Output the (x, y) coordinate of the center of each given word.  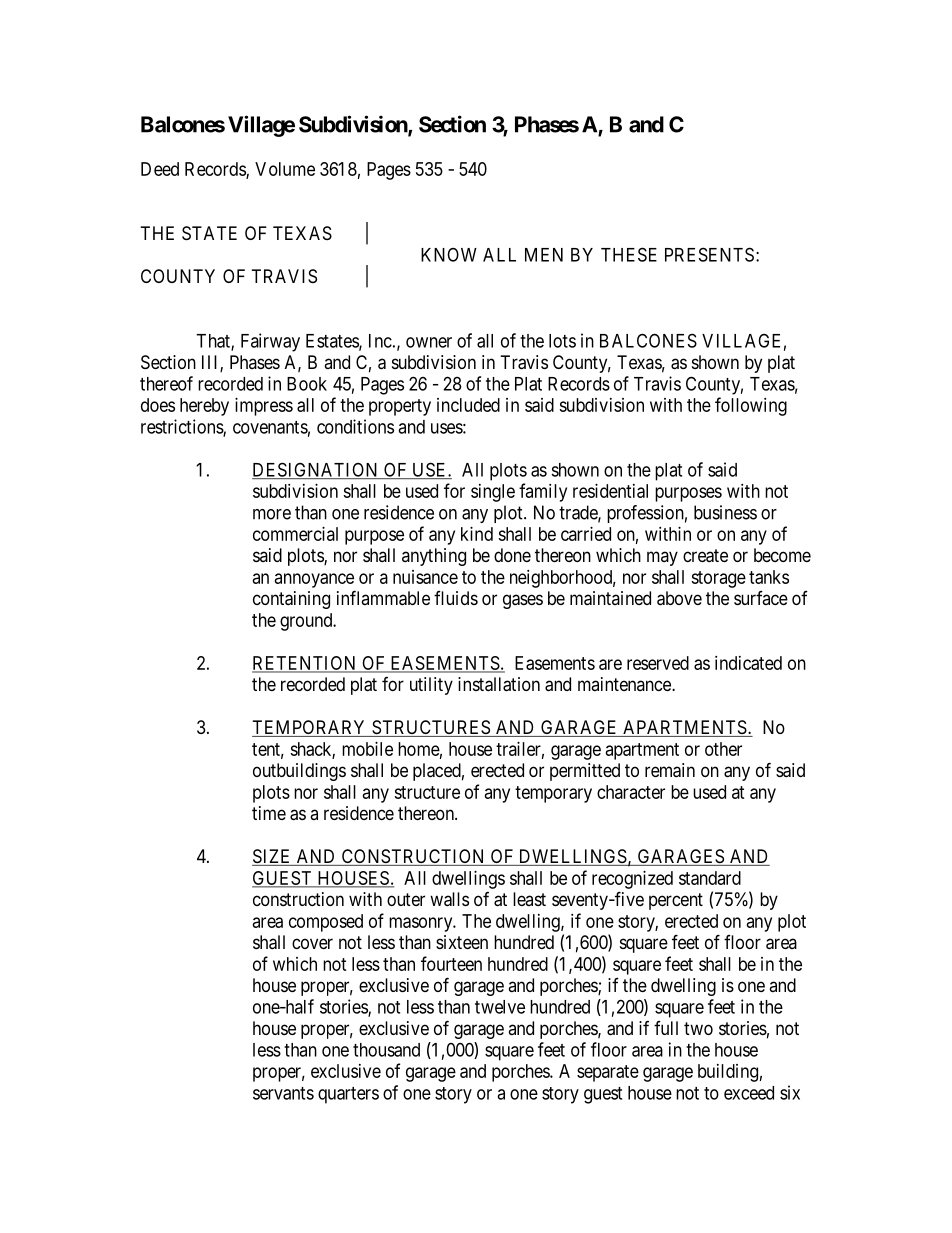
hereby (204, 407)
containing (291, 600)
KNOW (449, 255)
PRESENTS (709, 254)
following (751, 406)
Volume (285, 169)
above (679, 598)
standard (710, 878)
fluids (456, 598)
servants (283, 1093)
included (468, 405)
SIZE (273, 857)
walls (449, 899)
